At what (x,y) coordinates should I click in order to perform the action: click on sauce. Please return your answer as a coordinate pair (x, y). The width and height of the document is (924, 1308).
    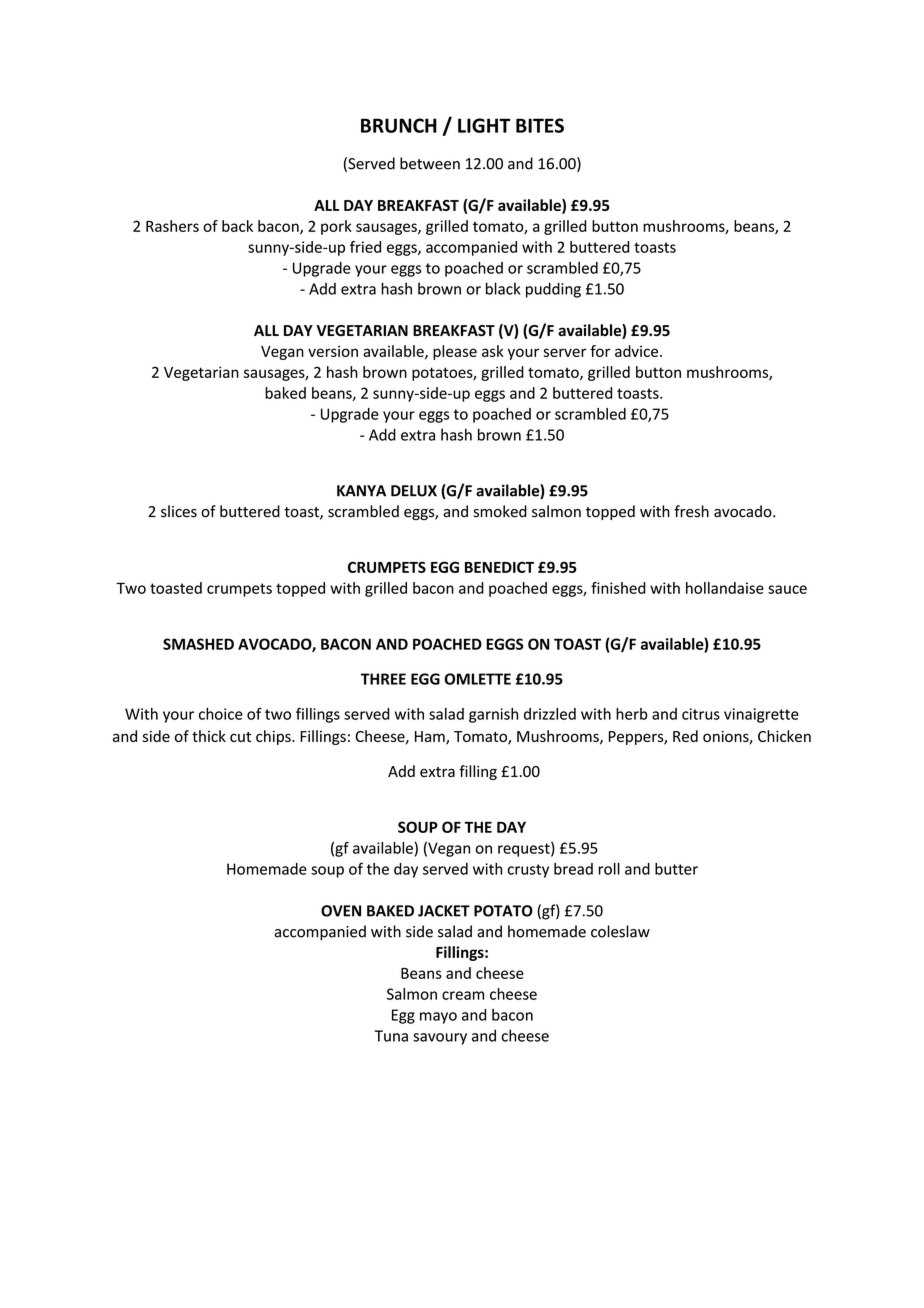
    Looking at the image, I should click on (787, 589).
